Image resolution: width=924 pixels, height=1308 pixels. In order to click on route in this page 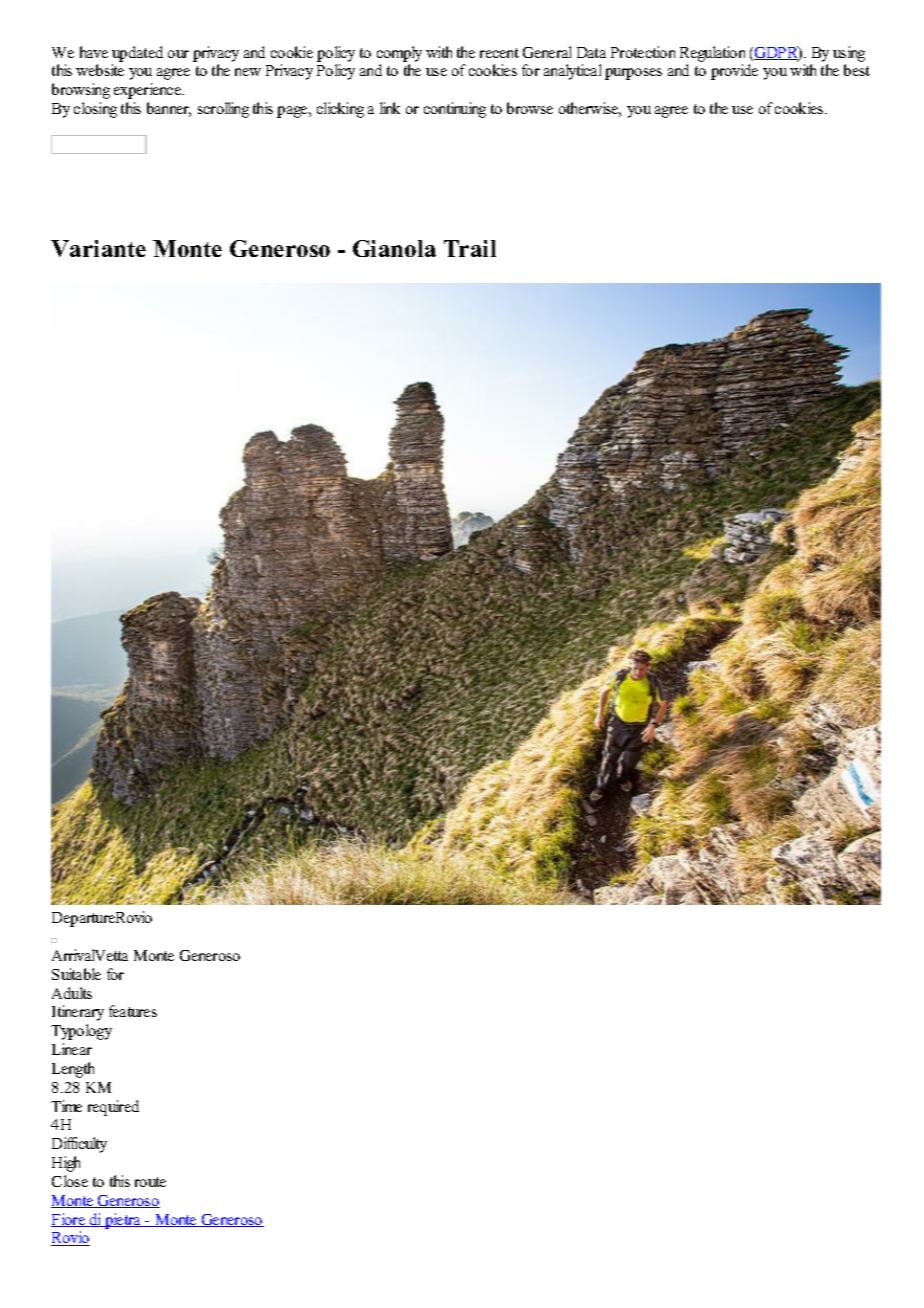, I will do `click(150, 1182)`.
